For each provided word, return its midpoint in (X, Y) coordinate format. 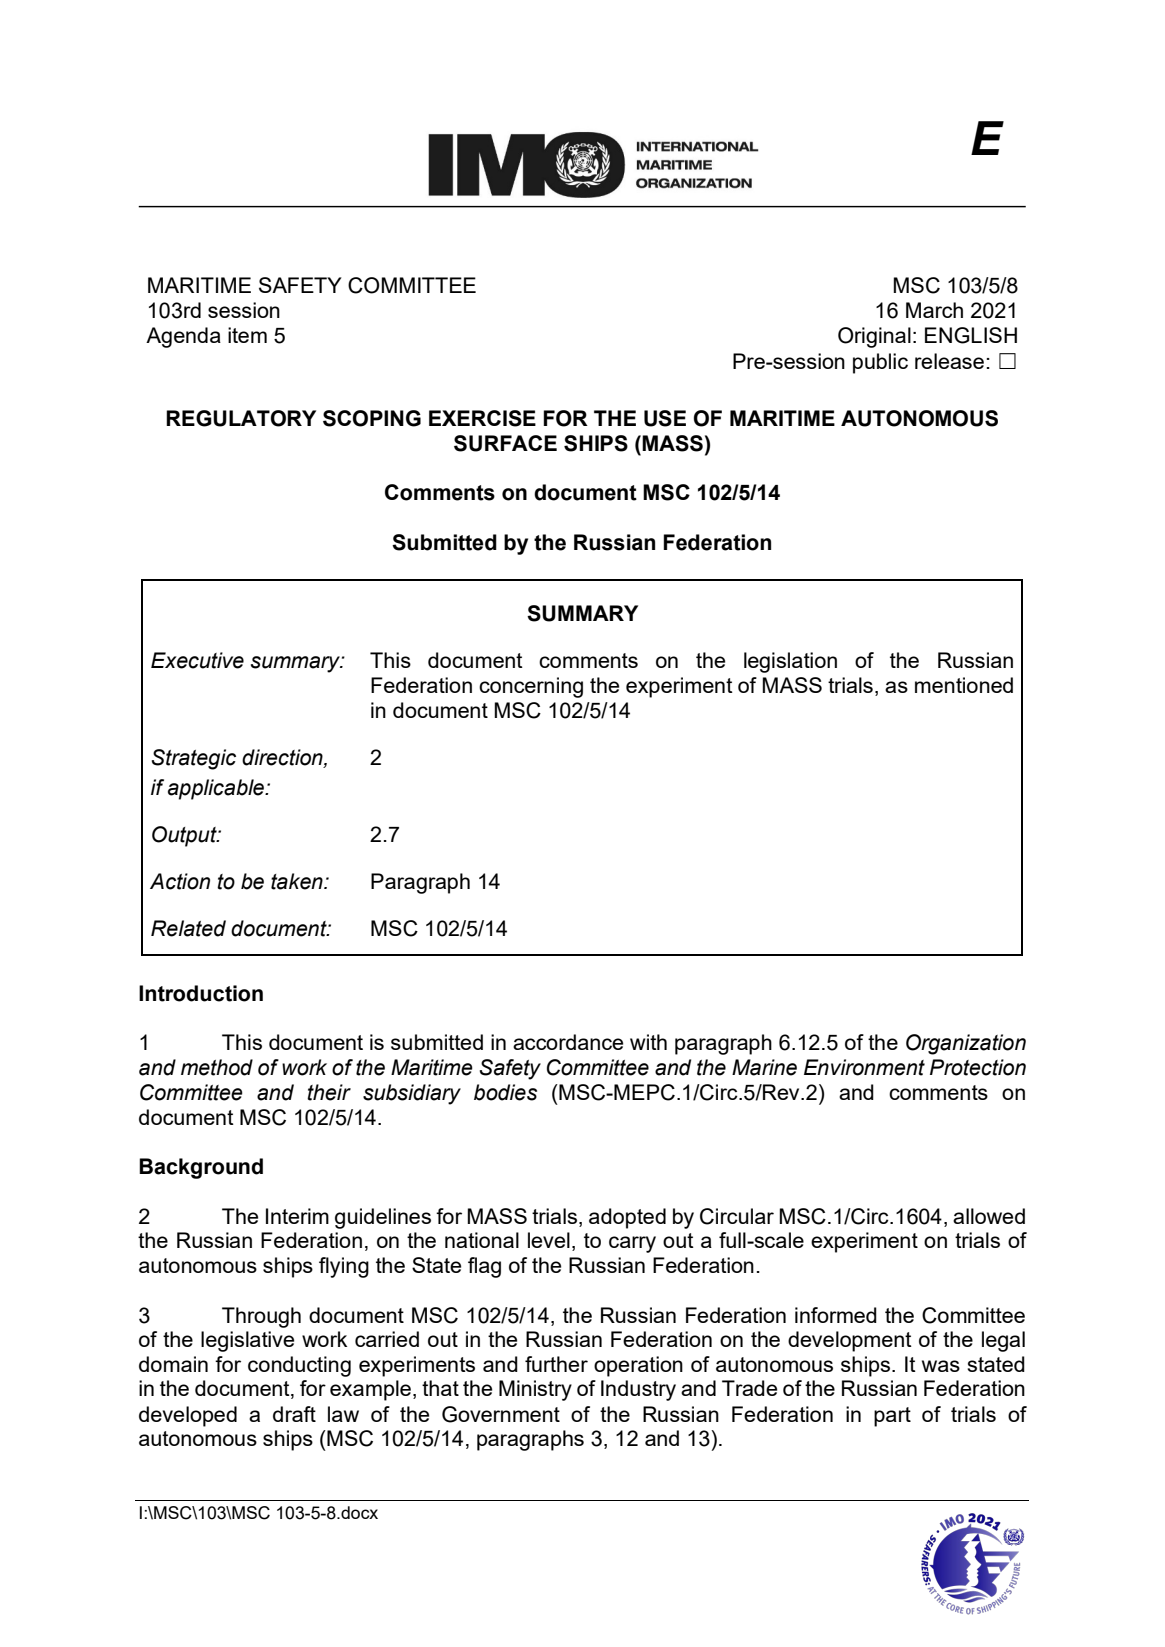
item (247, 335)
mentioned (964, 685)
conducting (299, 1366)
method (217, 1067)
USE (665, 418)
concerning (531, 687)
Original (874, 337)
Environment (864, 1067)
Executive (197, 660)
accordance (568, 1042)
